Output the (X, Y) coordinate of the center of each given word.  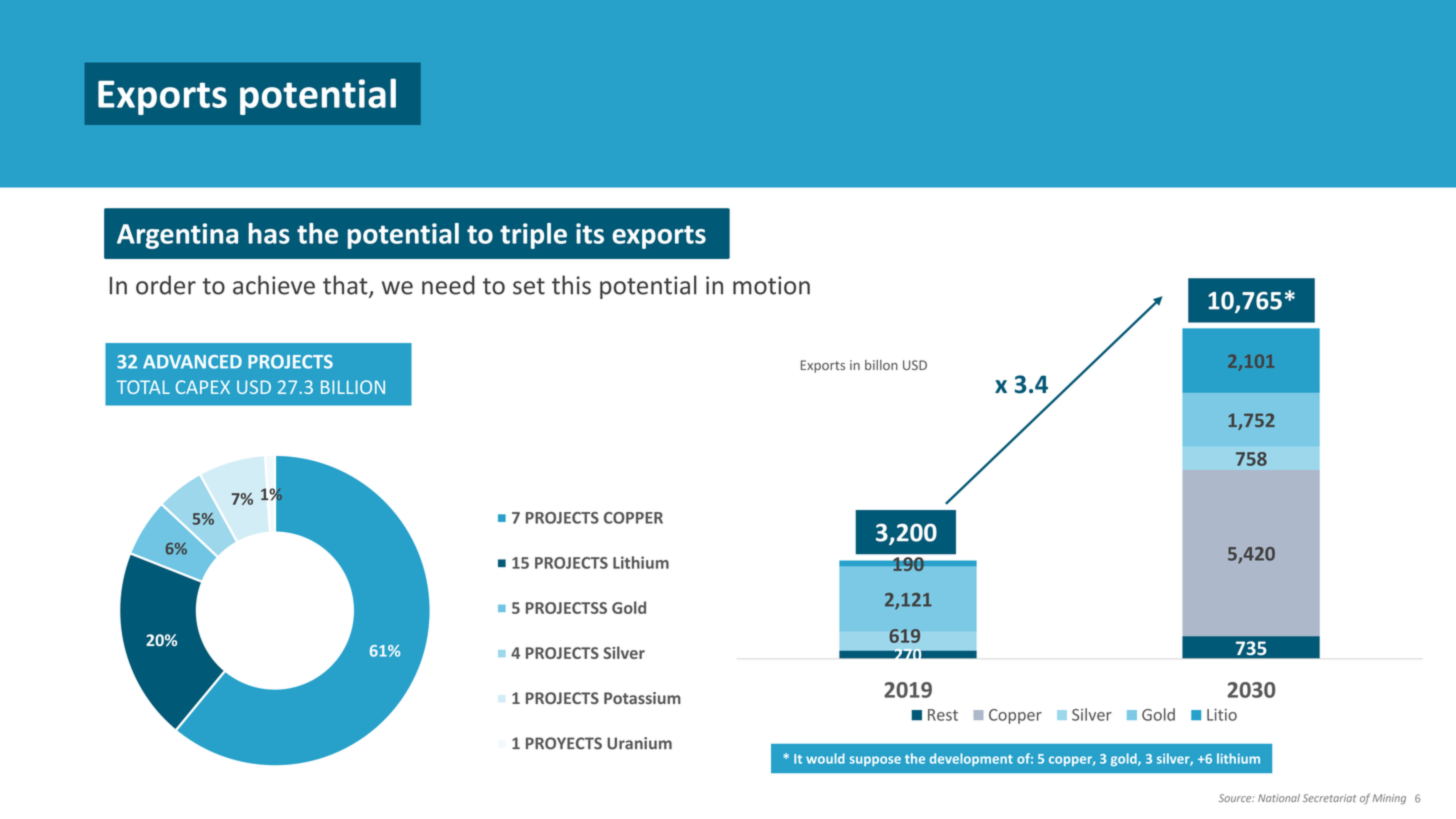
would (825, 758)
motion (771, 285)
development (971, 759)
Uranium (639, 743)
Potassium (642, 698)
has (269, 233)
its (590, 233)
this (571, 285)
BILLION (353, 387)
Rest (943, 715)
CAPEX (203, 387)
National (1279, 798)
